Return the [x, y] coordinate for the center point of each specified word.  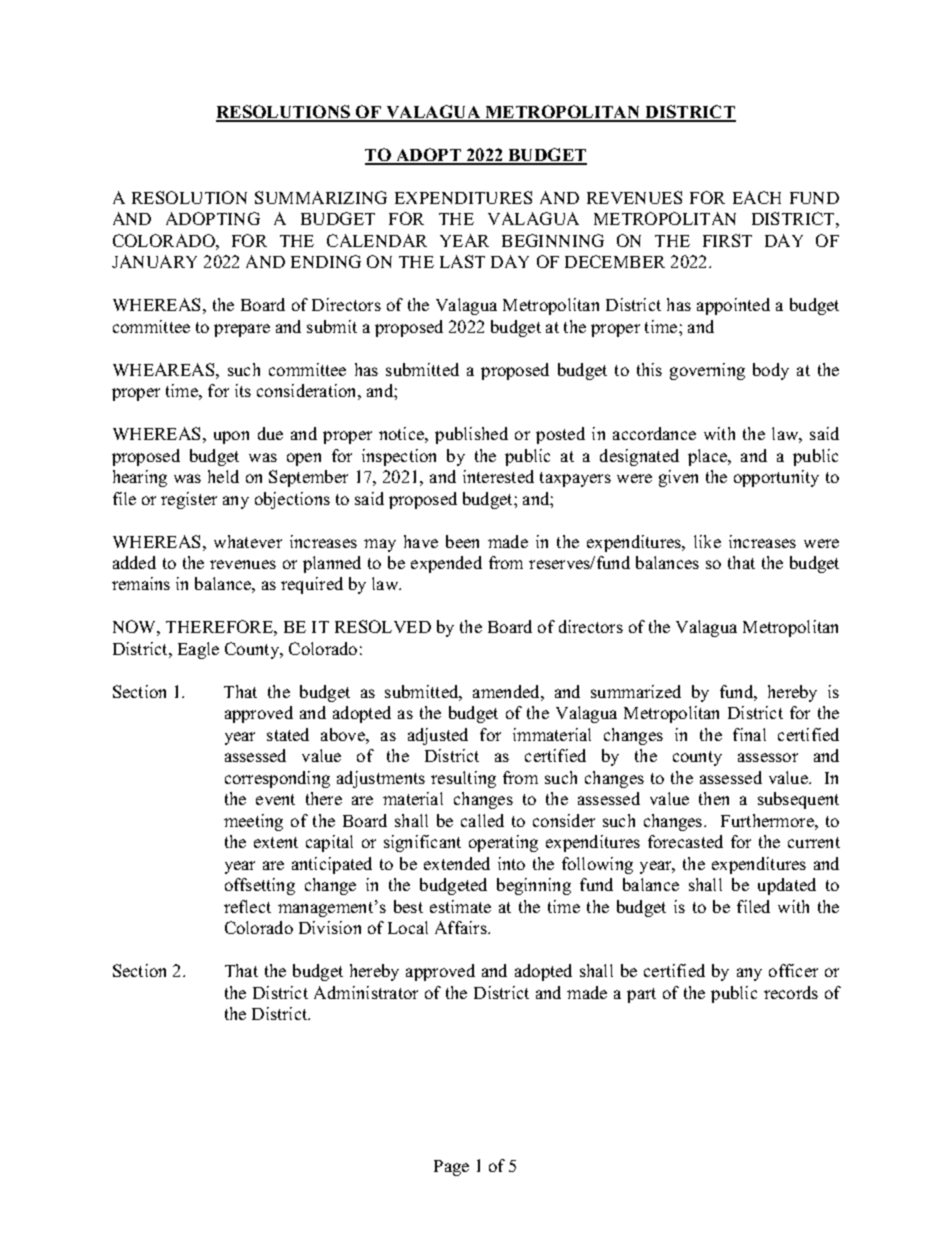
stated [288, 734]
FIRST [727, 240]
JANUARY [154, 261]
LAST [462, 261]
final [749, 734]
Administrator [366, 992]
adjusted [438, 736]
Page [451, 1168]
